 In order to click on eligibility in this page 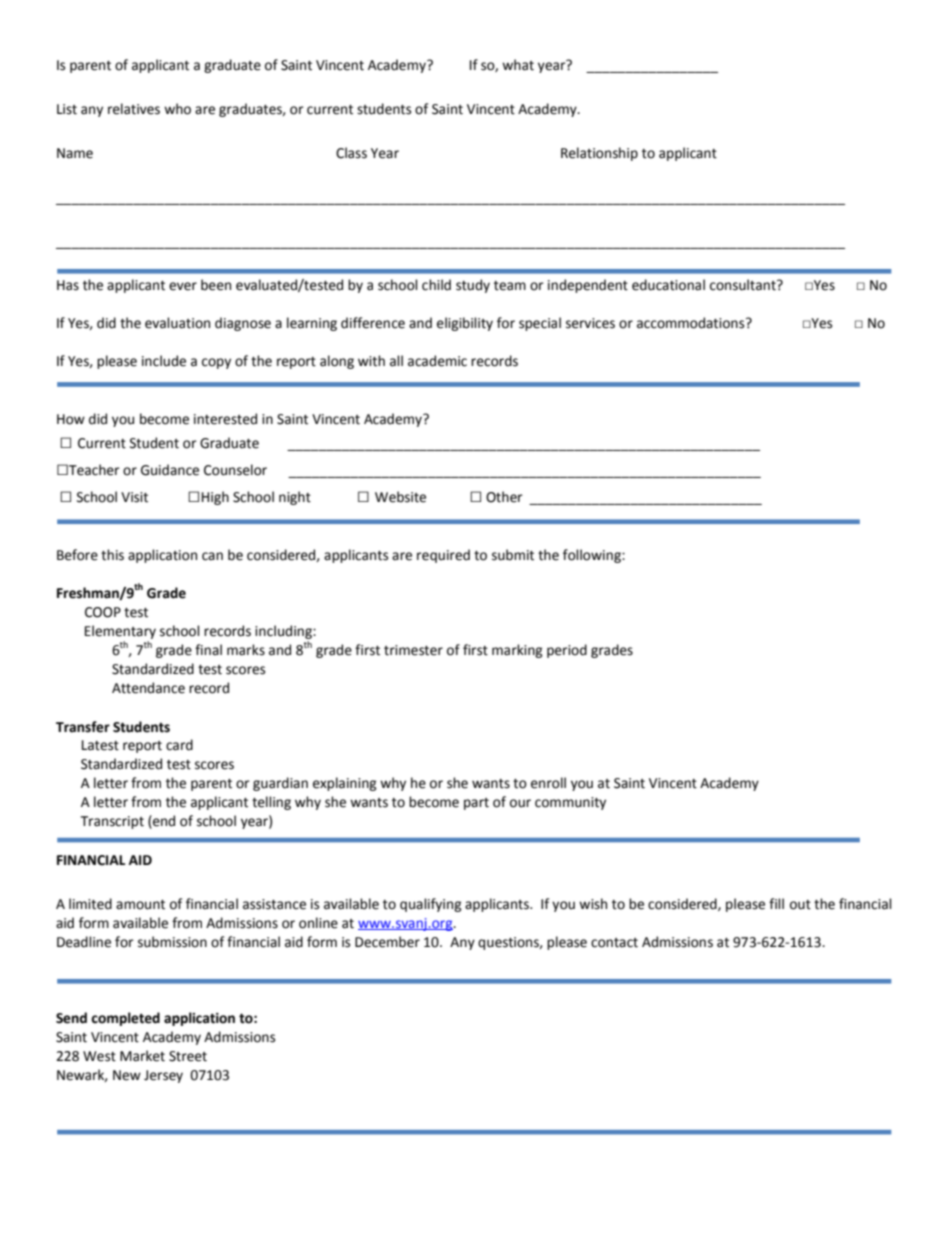, I will do `click(465, 324)`.
